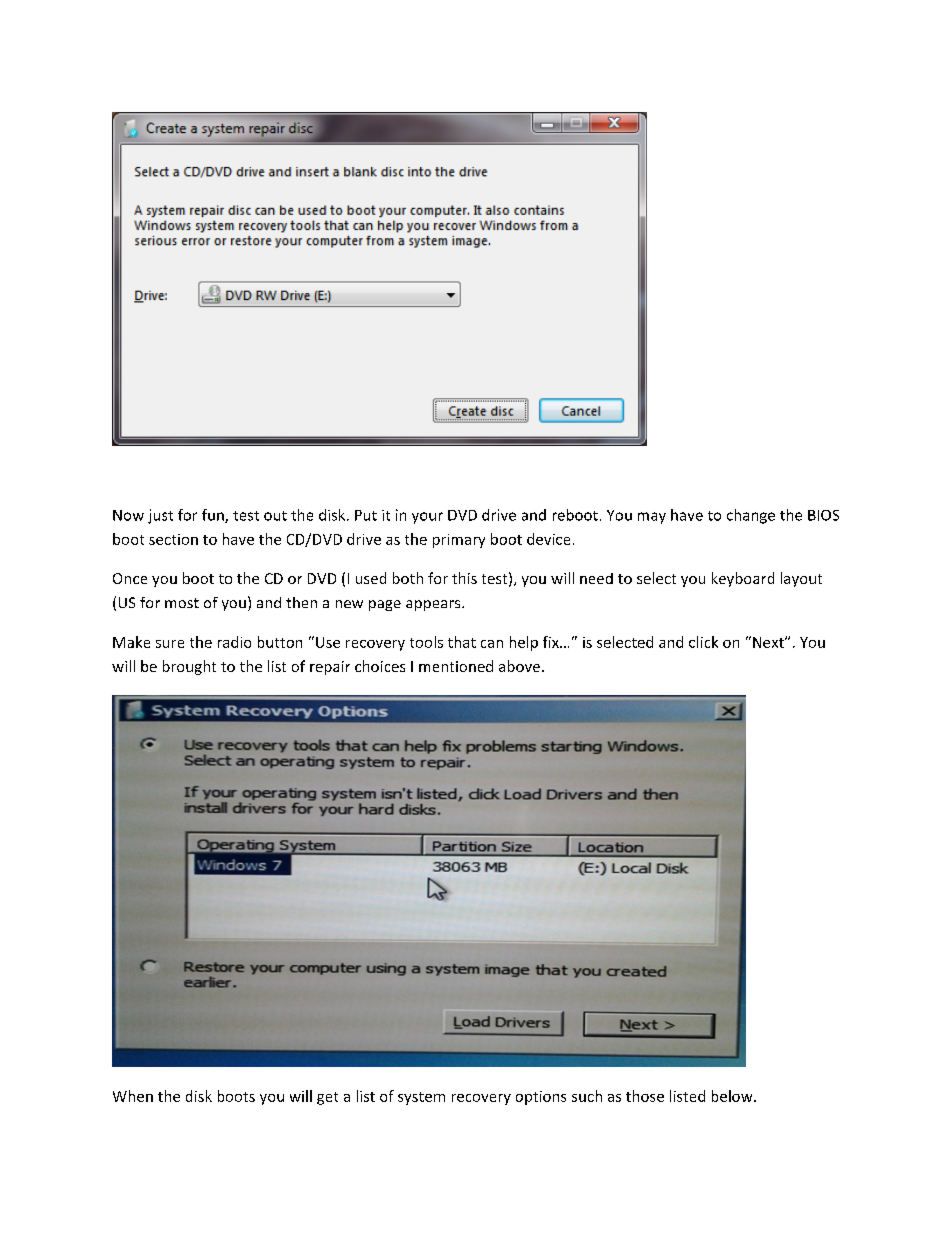 The image size is (952, 1233). What do you see at coordinates (733, 1096) in the document?
I see `below` at bounding box center [733, 1096].
